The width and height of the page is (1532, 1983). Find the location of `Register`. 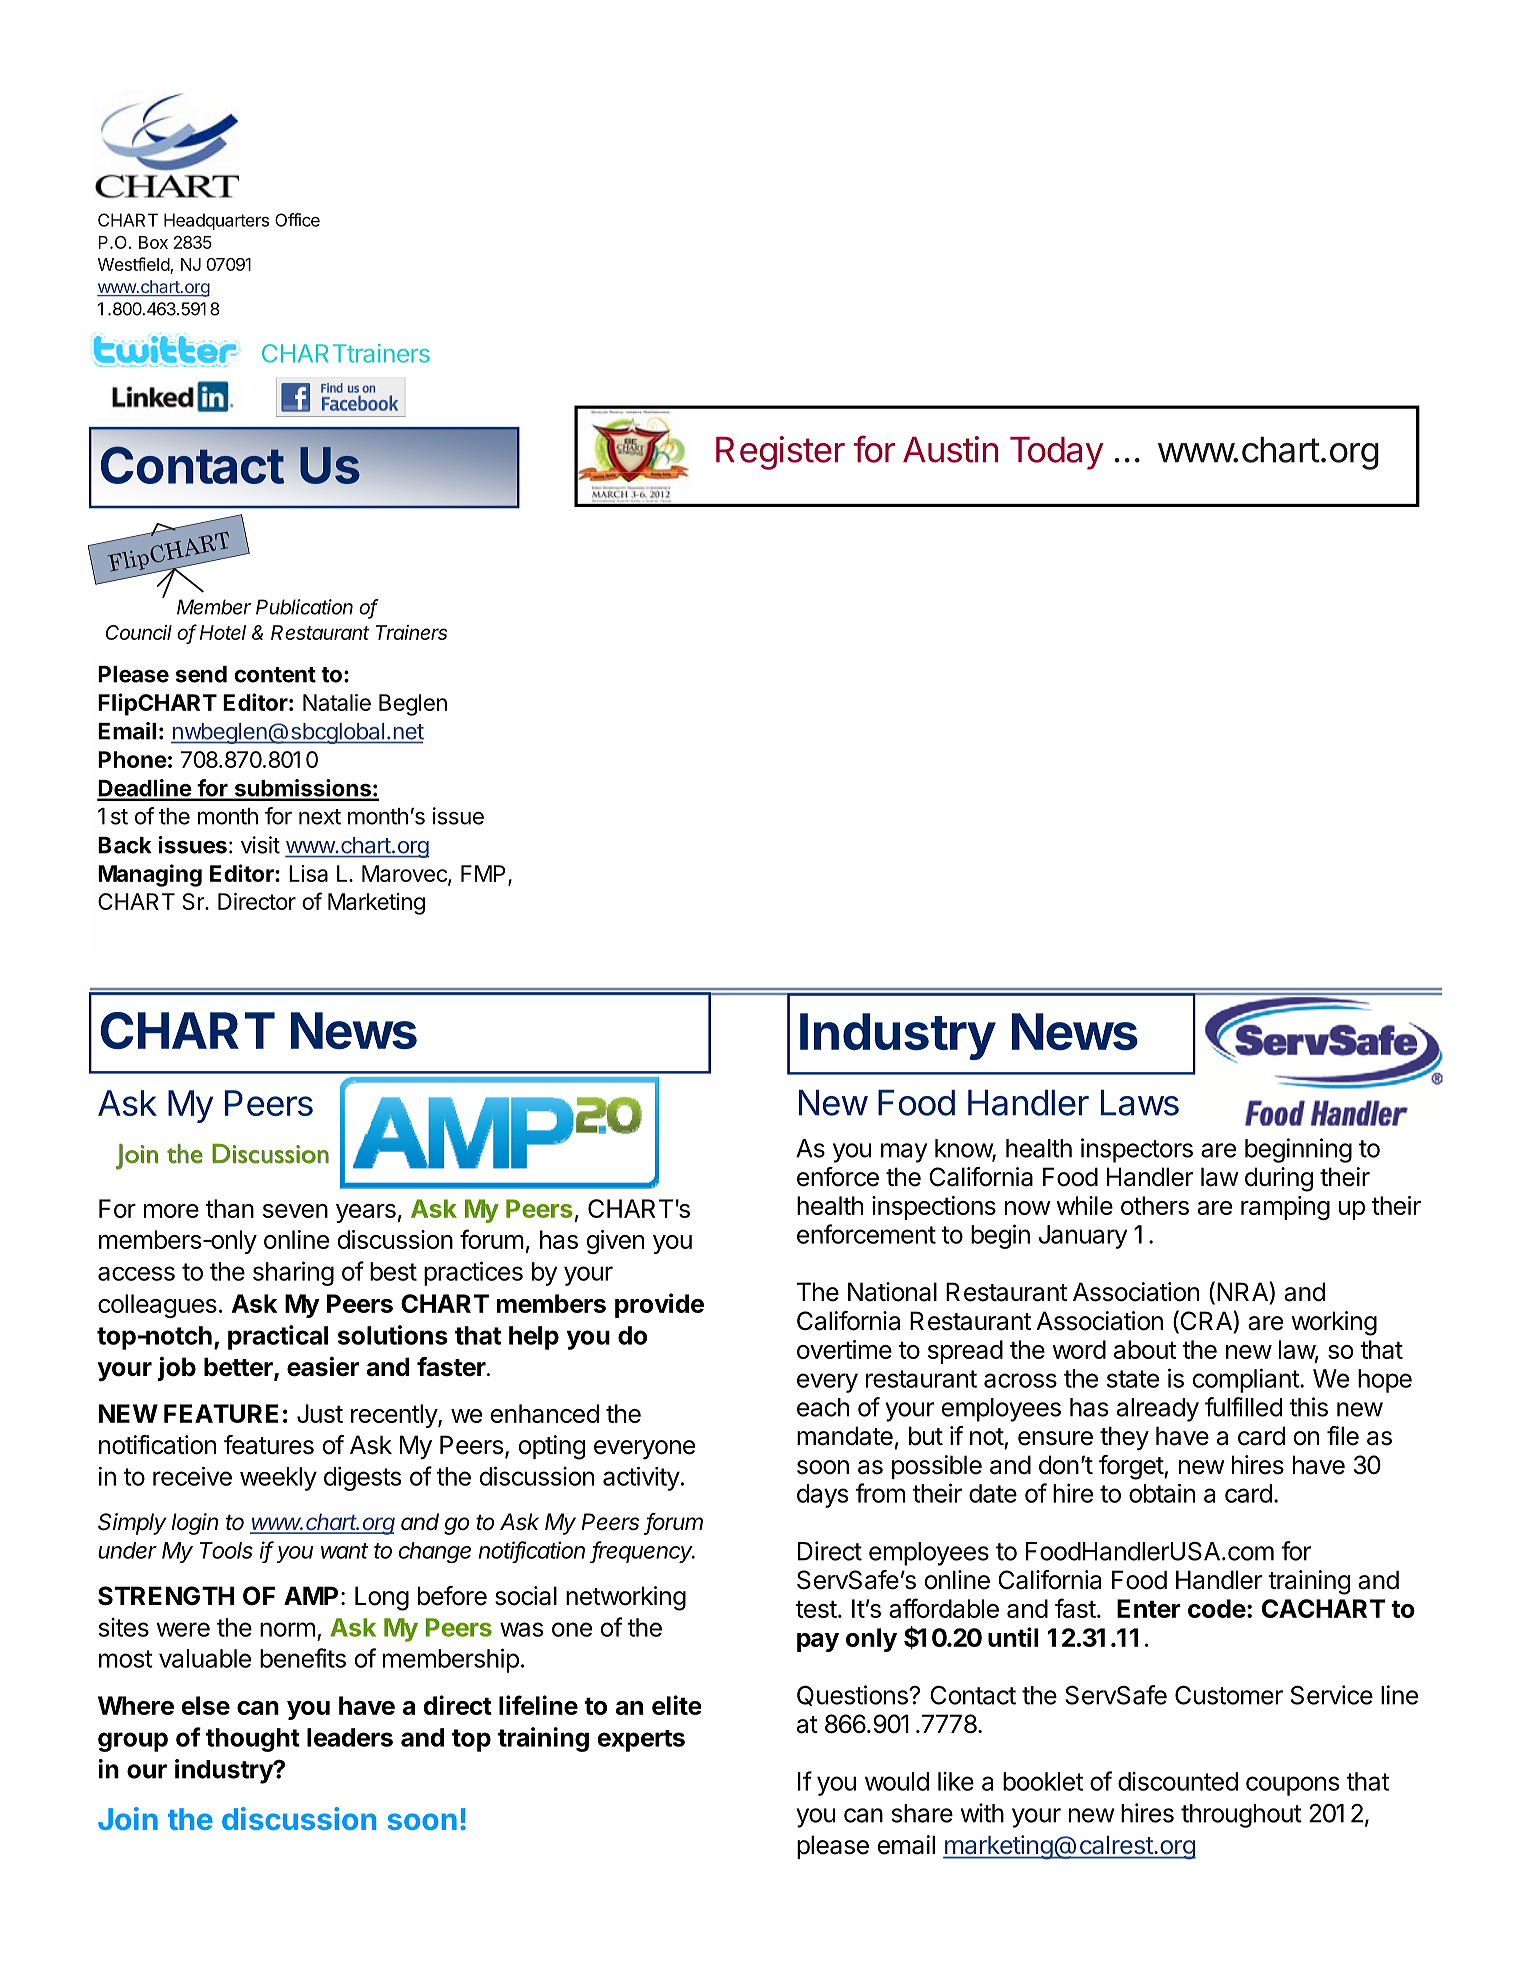

Register is located at coordinates (780, 453).
